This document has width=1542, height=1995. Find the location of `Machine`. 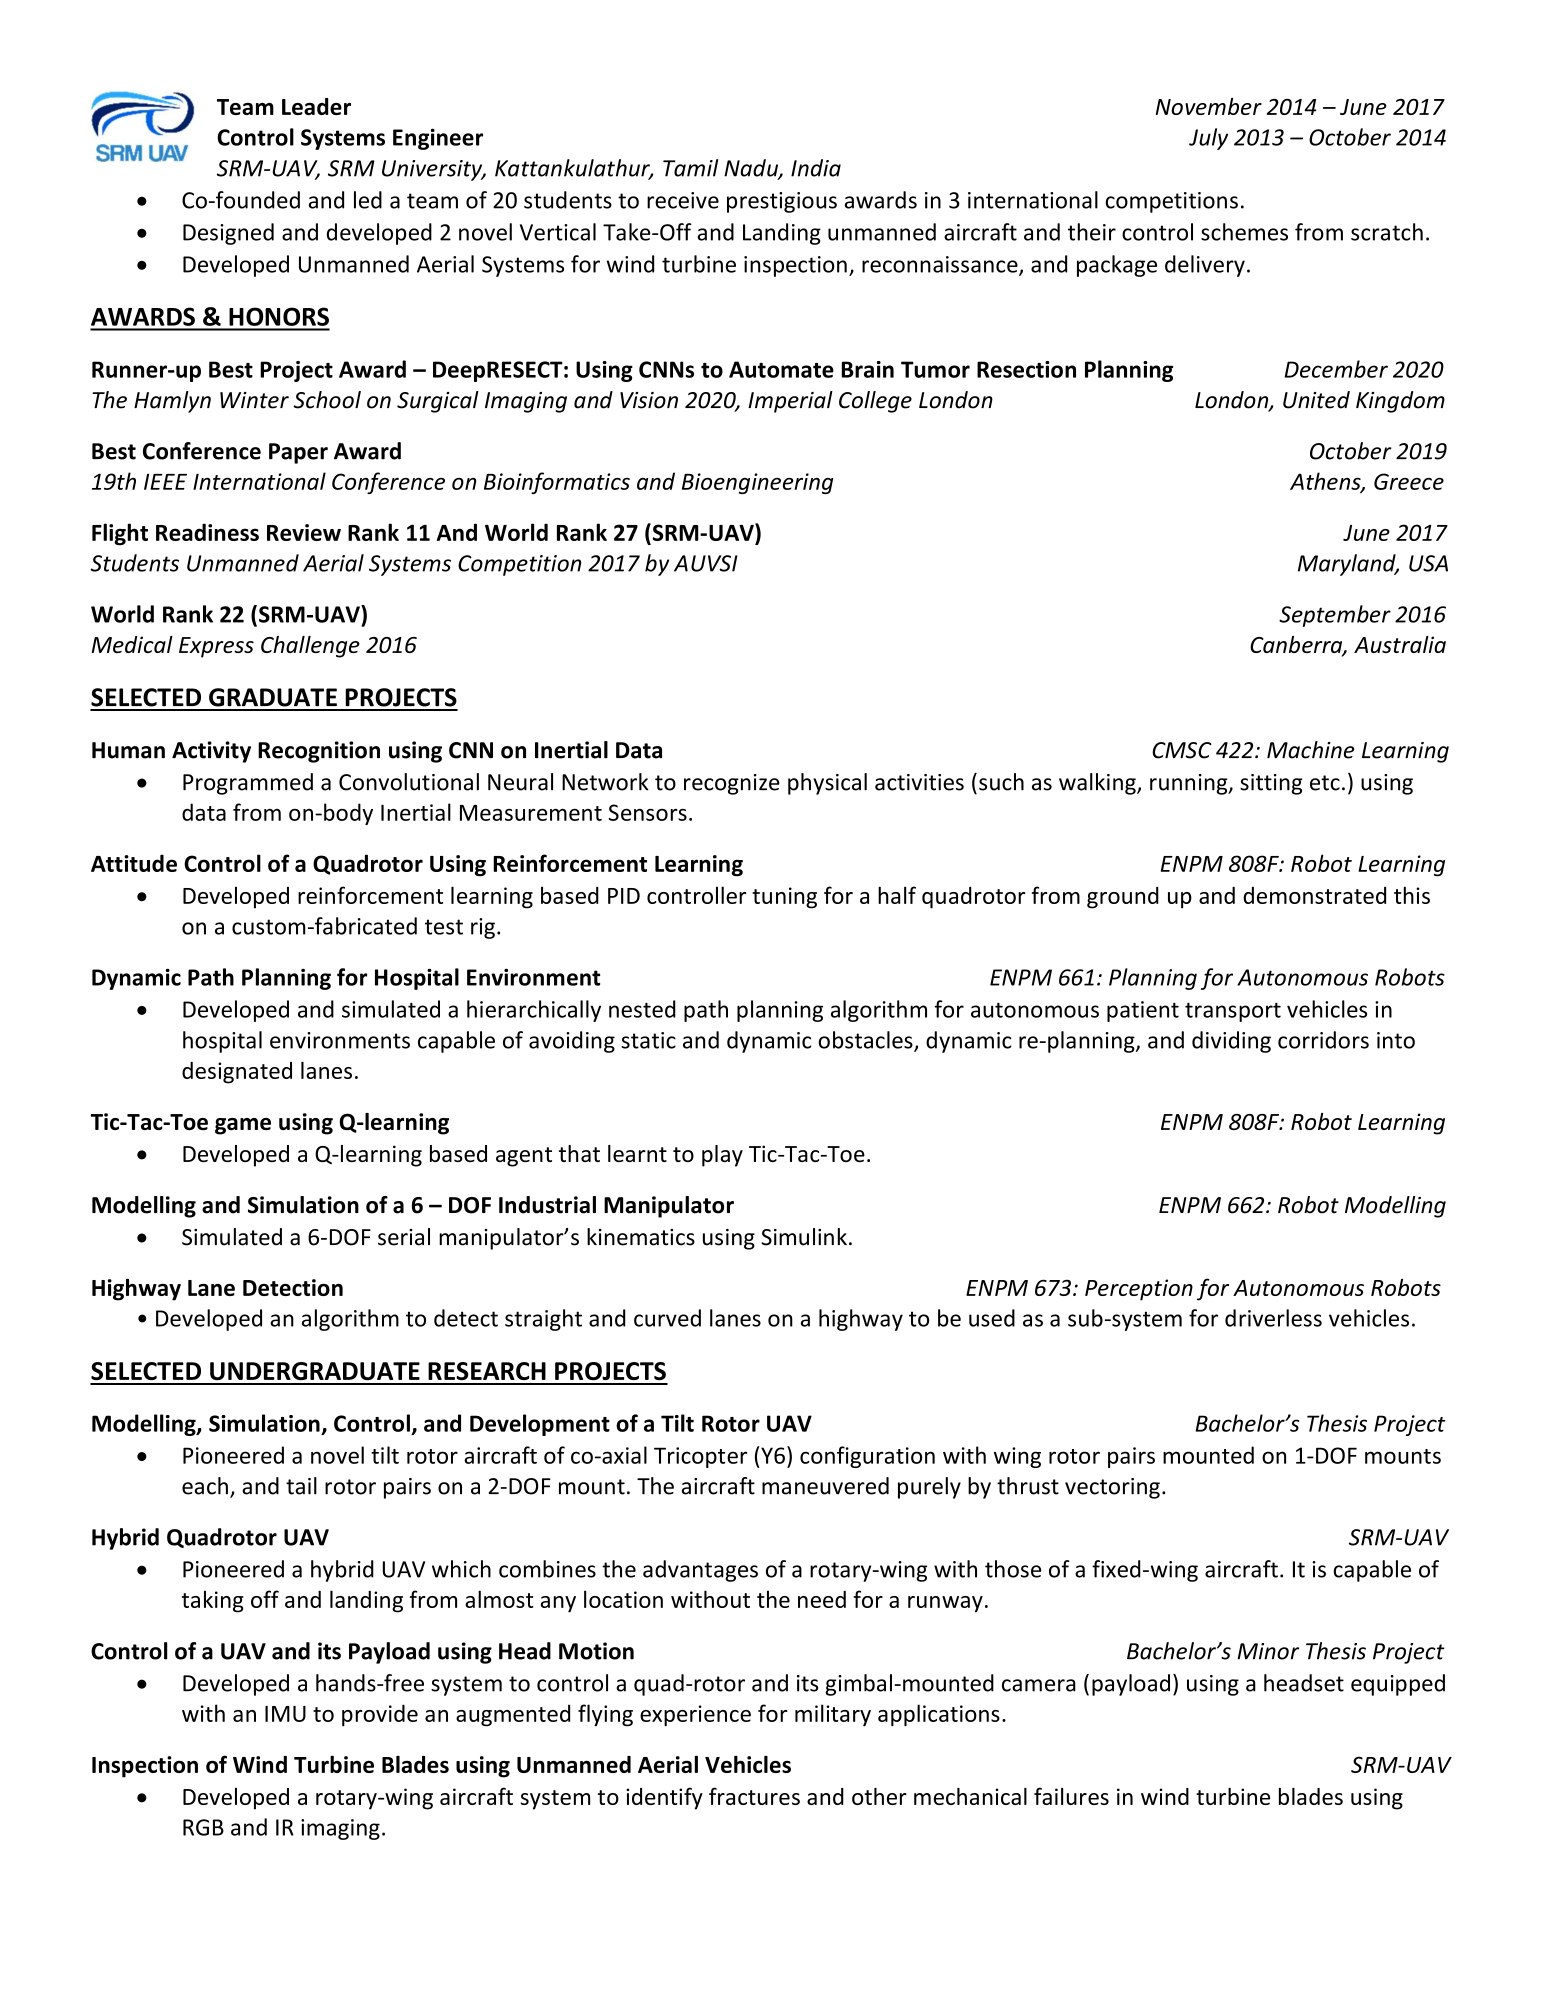

Machine is located at coordinates (1310, 750).
